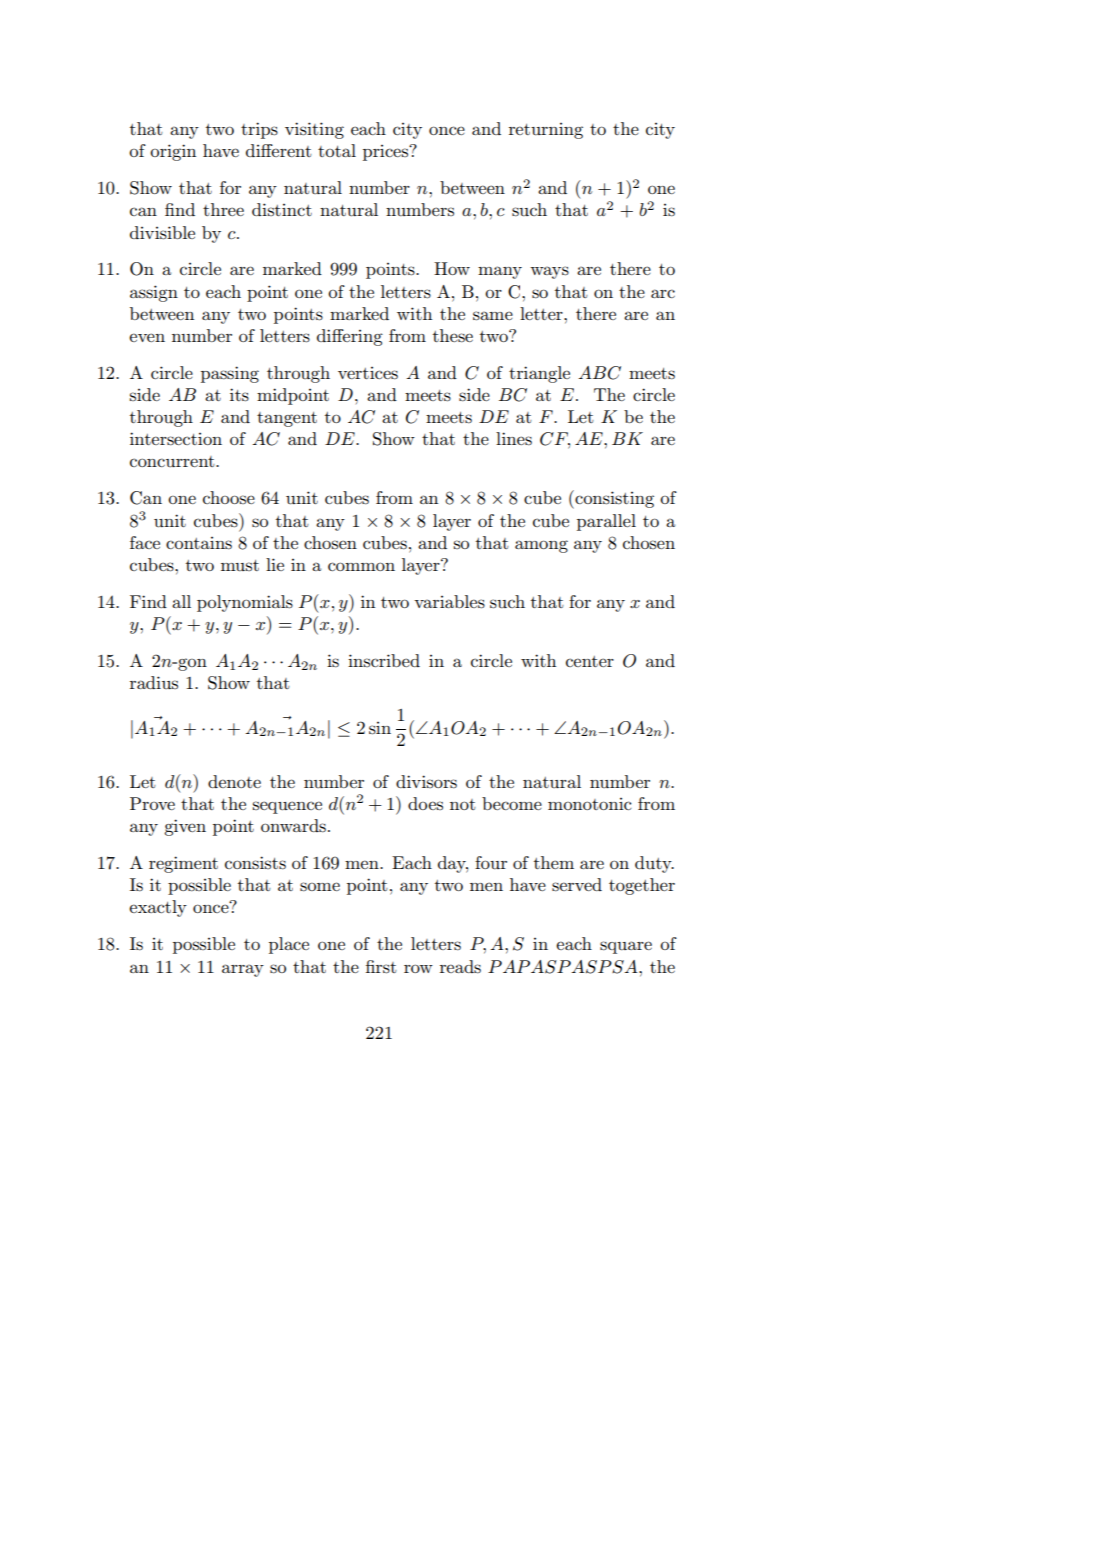  I want to click on radius, so click(154, 682).
